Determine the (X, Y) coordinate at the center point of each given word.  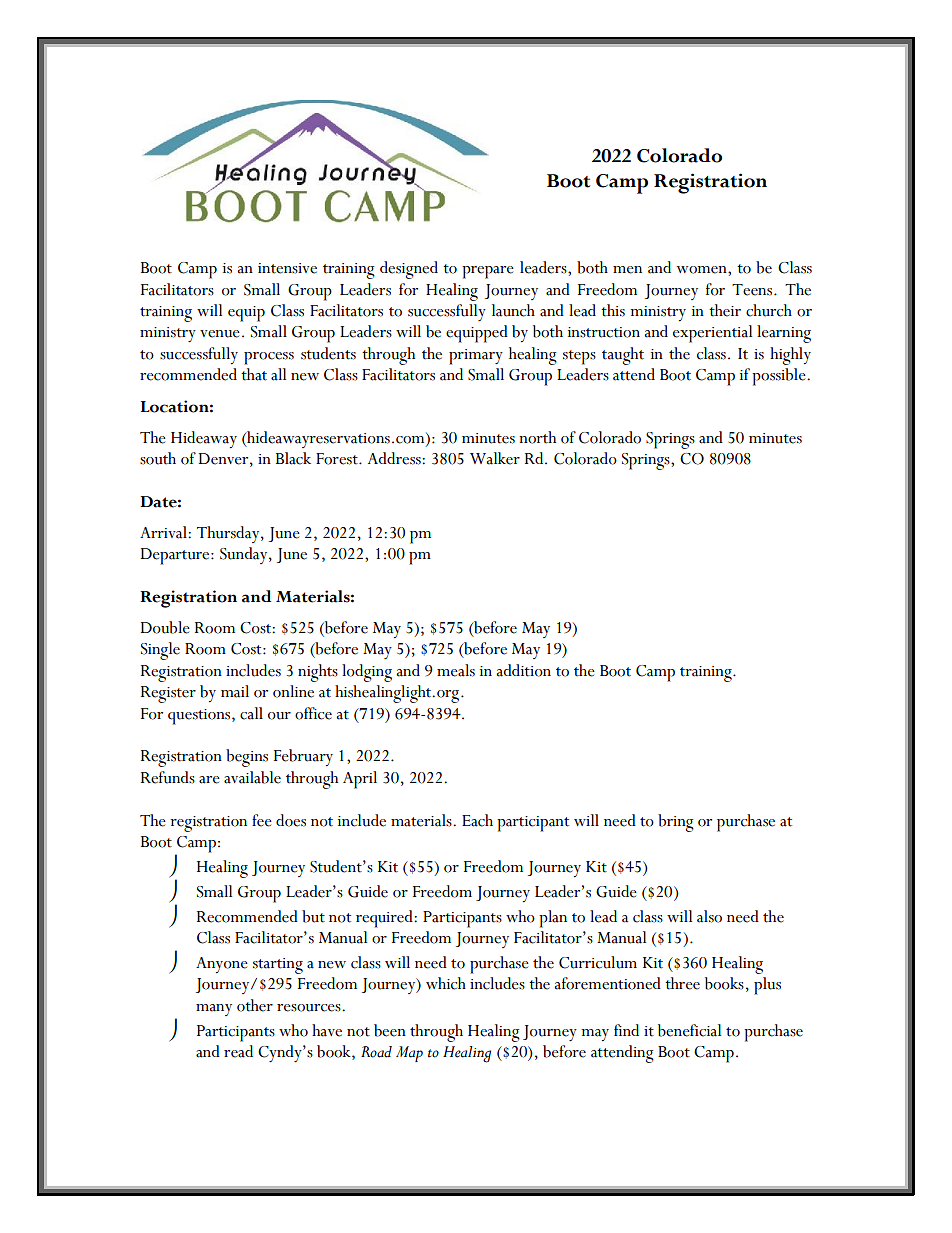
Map (409, 1054)
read (238, 1051)
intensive (287, 268)
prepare (488, 272)
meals (456, 670)
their (725, 310)
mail (235, 691)
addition (523, 670)
